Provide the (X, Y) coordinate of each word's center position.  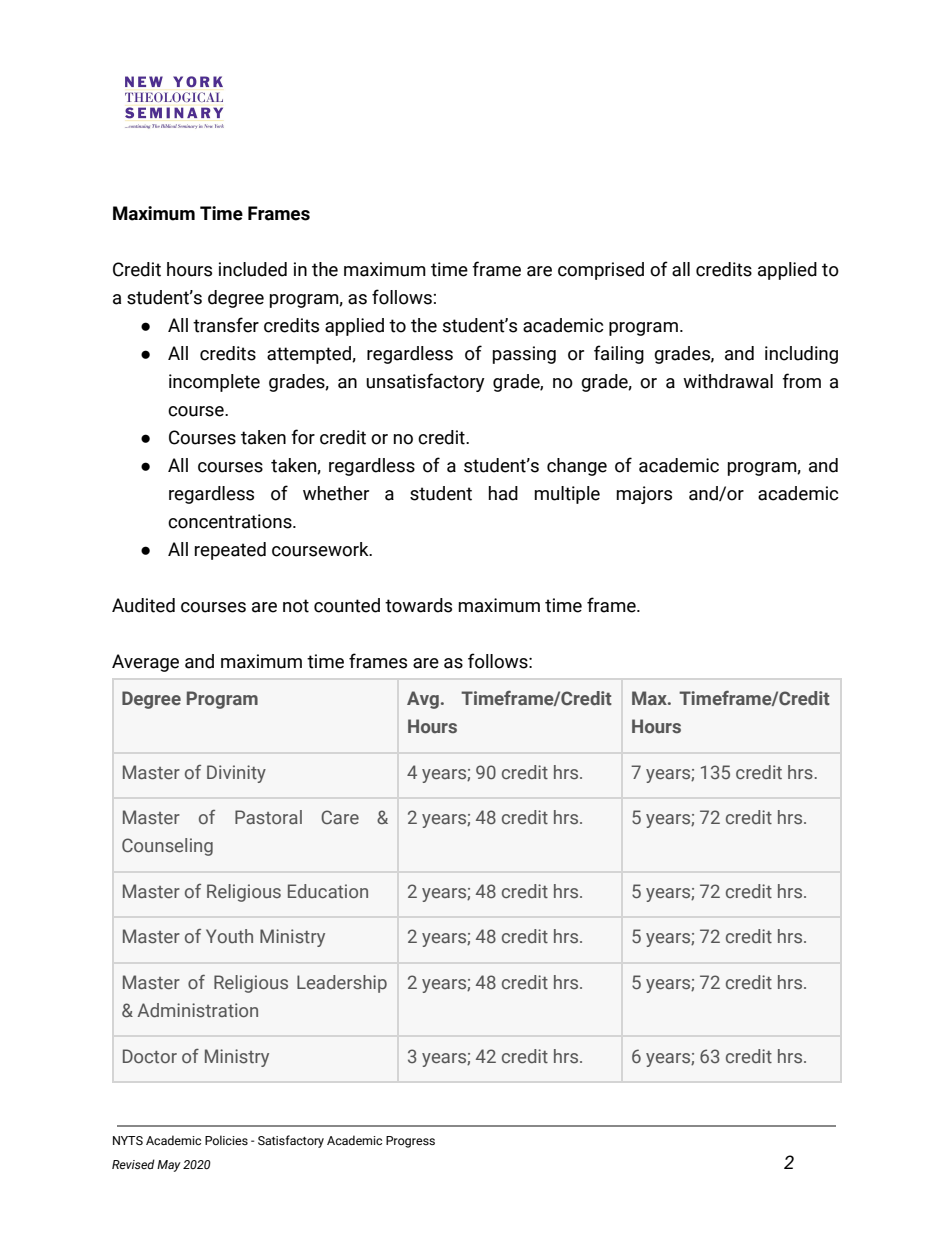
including (801, 355)
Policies (226, 1140)
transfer (226, 325)
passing (524, 355)
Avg (423, 700)
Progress (410, 1142)
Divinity (236, 774)
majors (644, 495)
